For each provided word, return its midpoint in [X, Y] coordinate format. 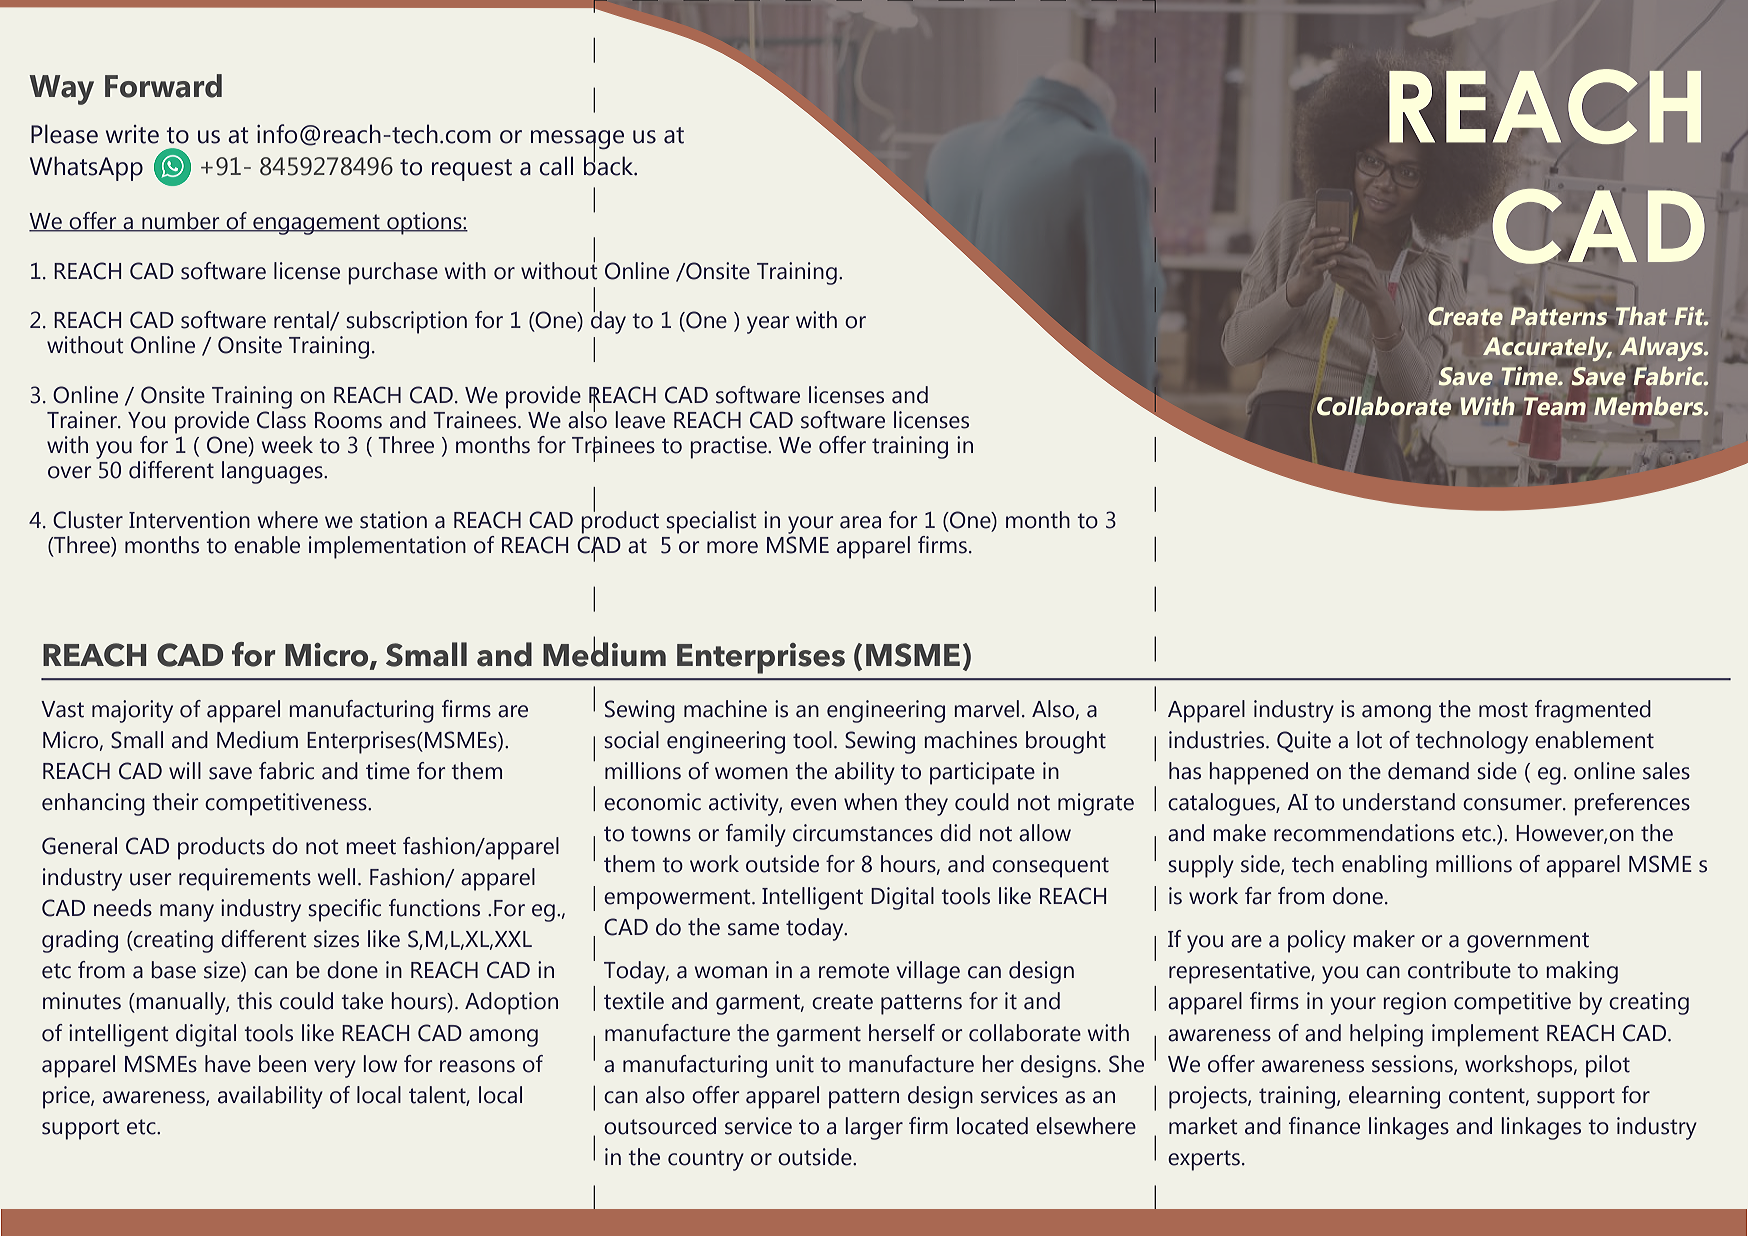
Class [281, 420]
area [860, 522]
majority [132, 711]
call [556, 166]
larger [874, 1128]
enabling [1384, 866]
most [1503, 710]
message [577, 141]
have [228, 1064]
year [768, 325]
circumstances [863, 833]
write [132, 134]
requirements [245, 879]
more [732, 547]
